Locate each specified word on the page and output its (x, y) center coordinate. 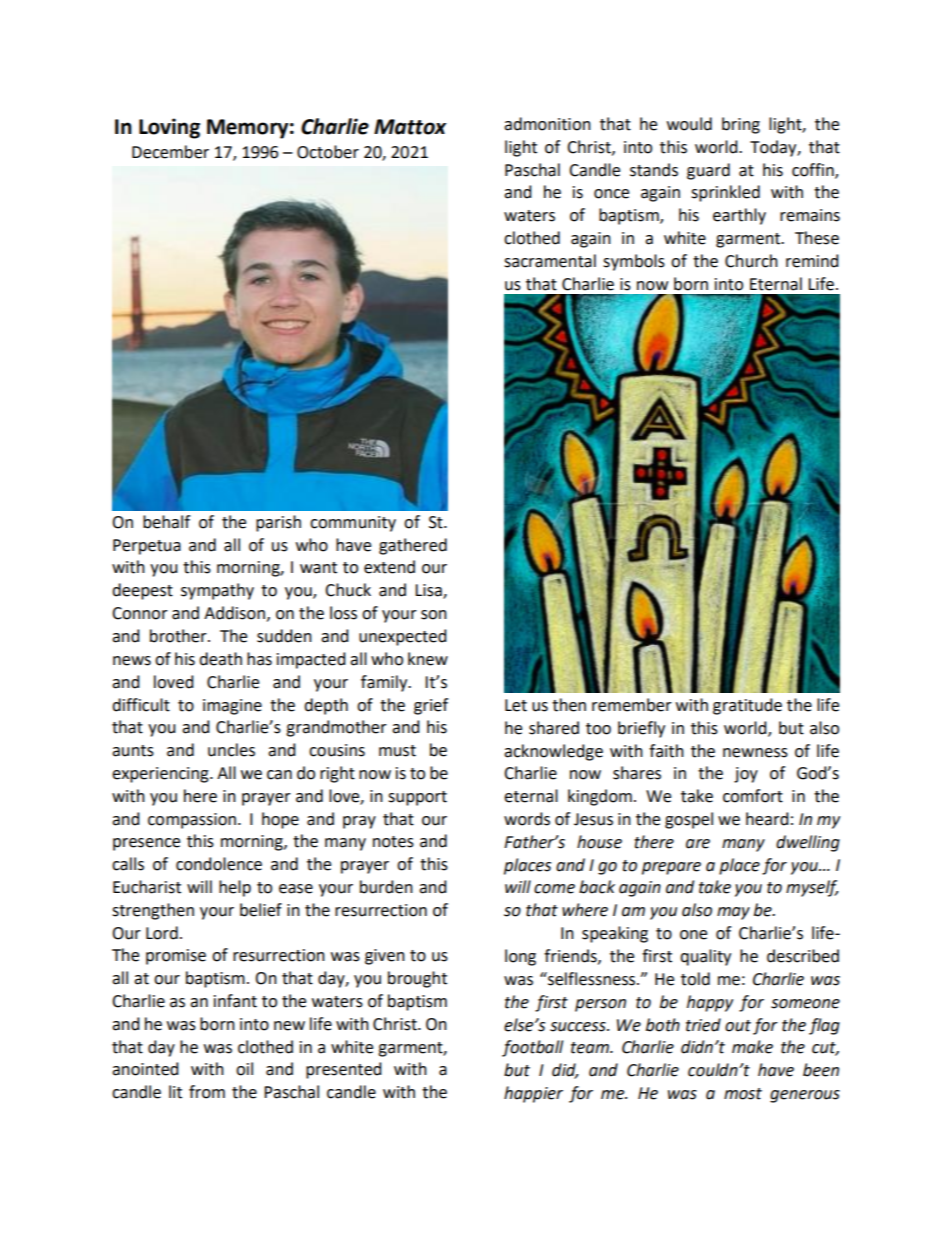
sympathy (217, 591)
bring (741, 125)
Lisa (429, 591)
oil (244, 1069)
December (170, 152)
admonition (547, 124)
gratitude (747, 706)
